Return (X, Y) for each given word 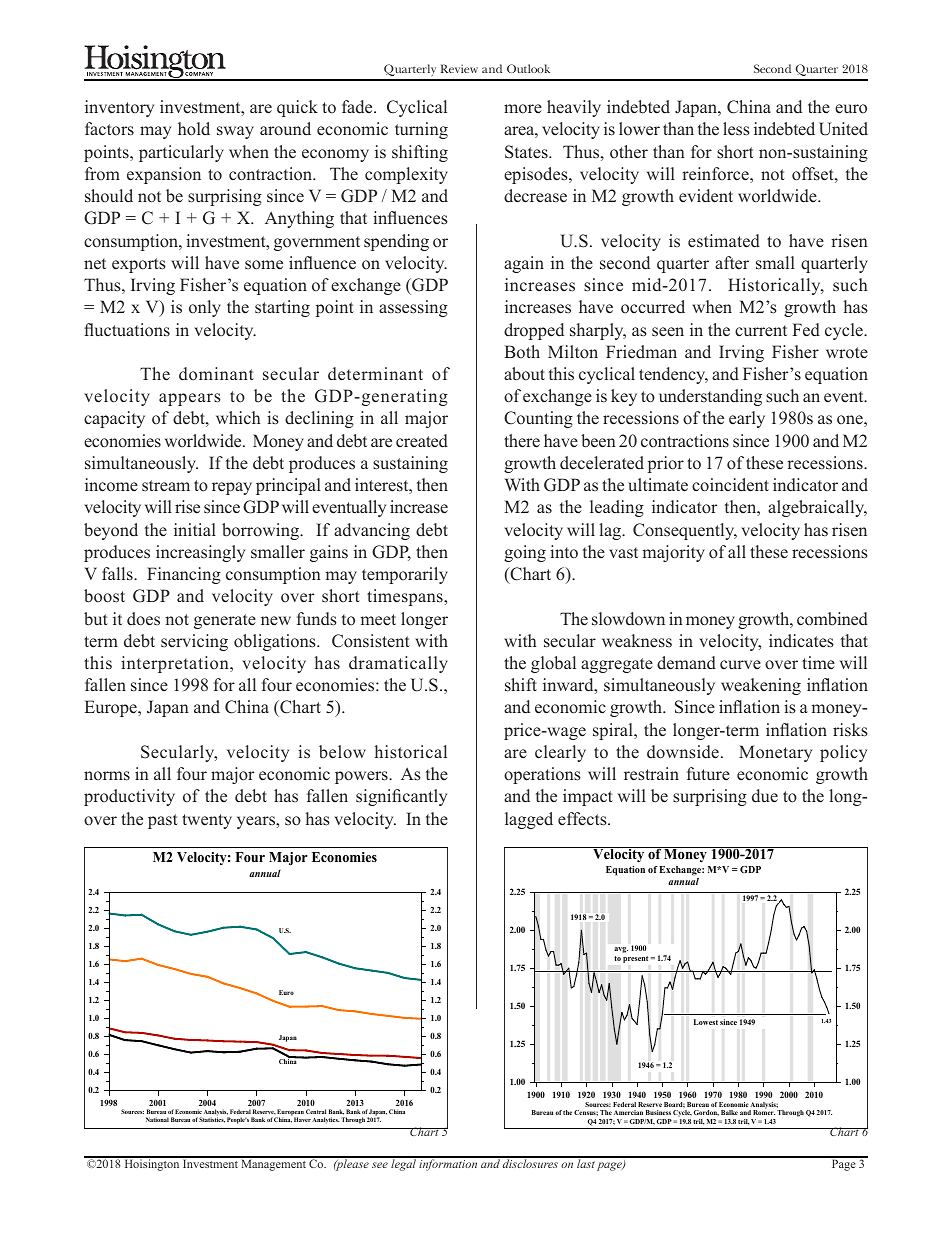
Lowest (706, 1022)
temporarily (405, 575)
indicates (801, 641)
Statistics (212, 1120)
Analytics (326, 1120)
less (736, 129)
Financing (184, 575)
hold (194, 129)
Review (459, 68)
